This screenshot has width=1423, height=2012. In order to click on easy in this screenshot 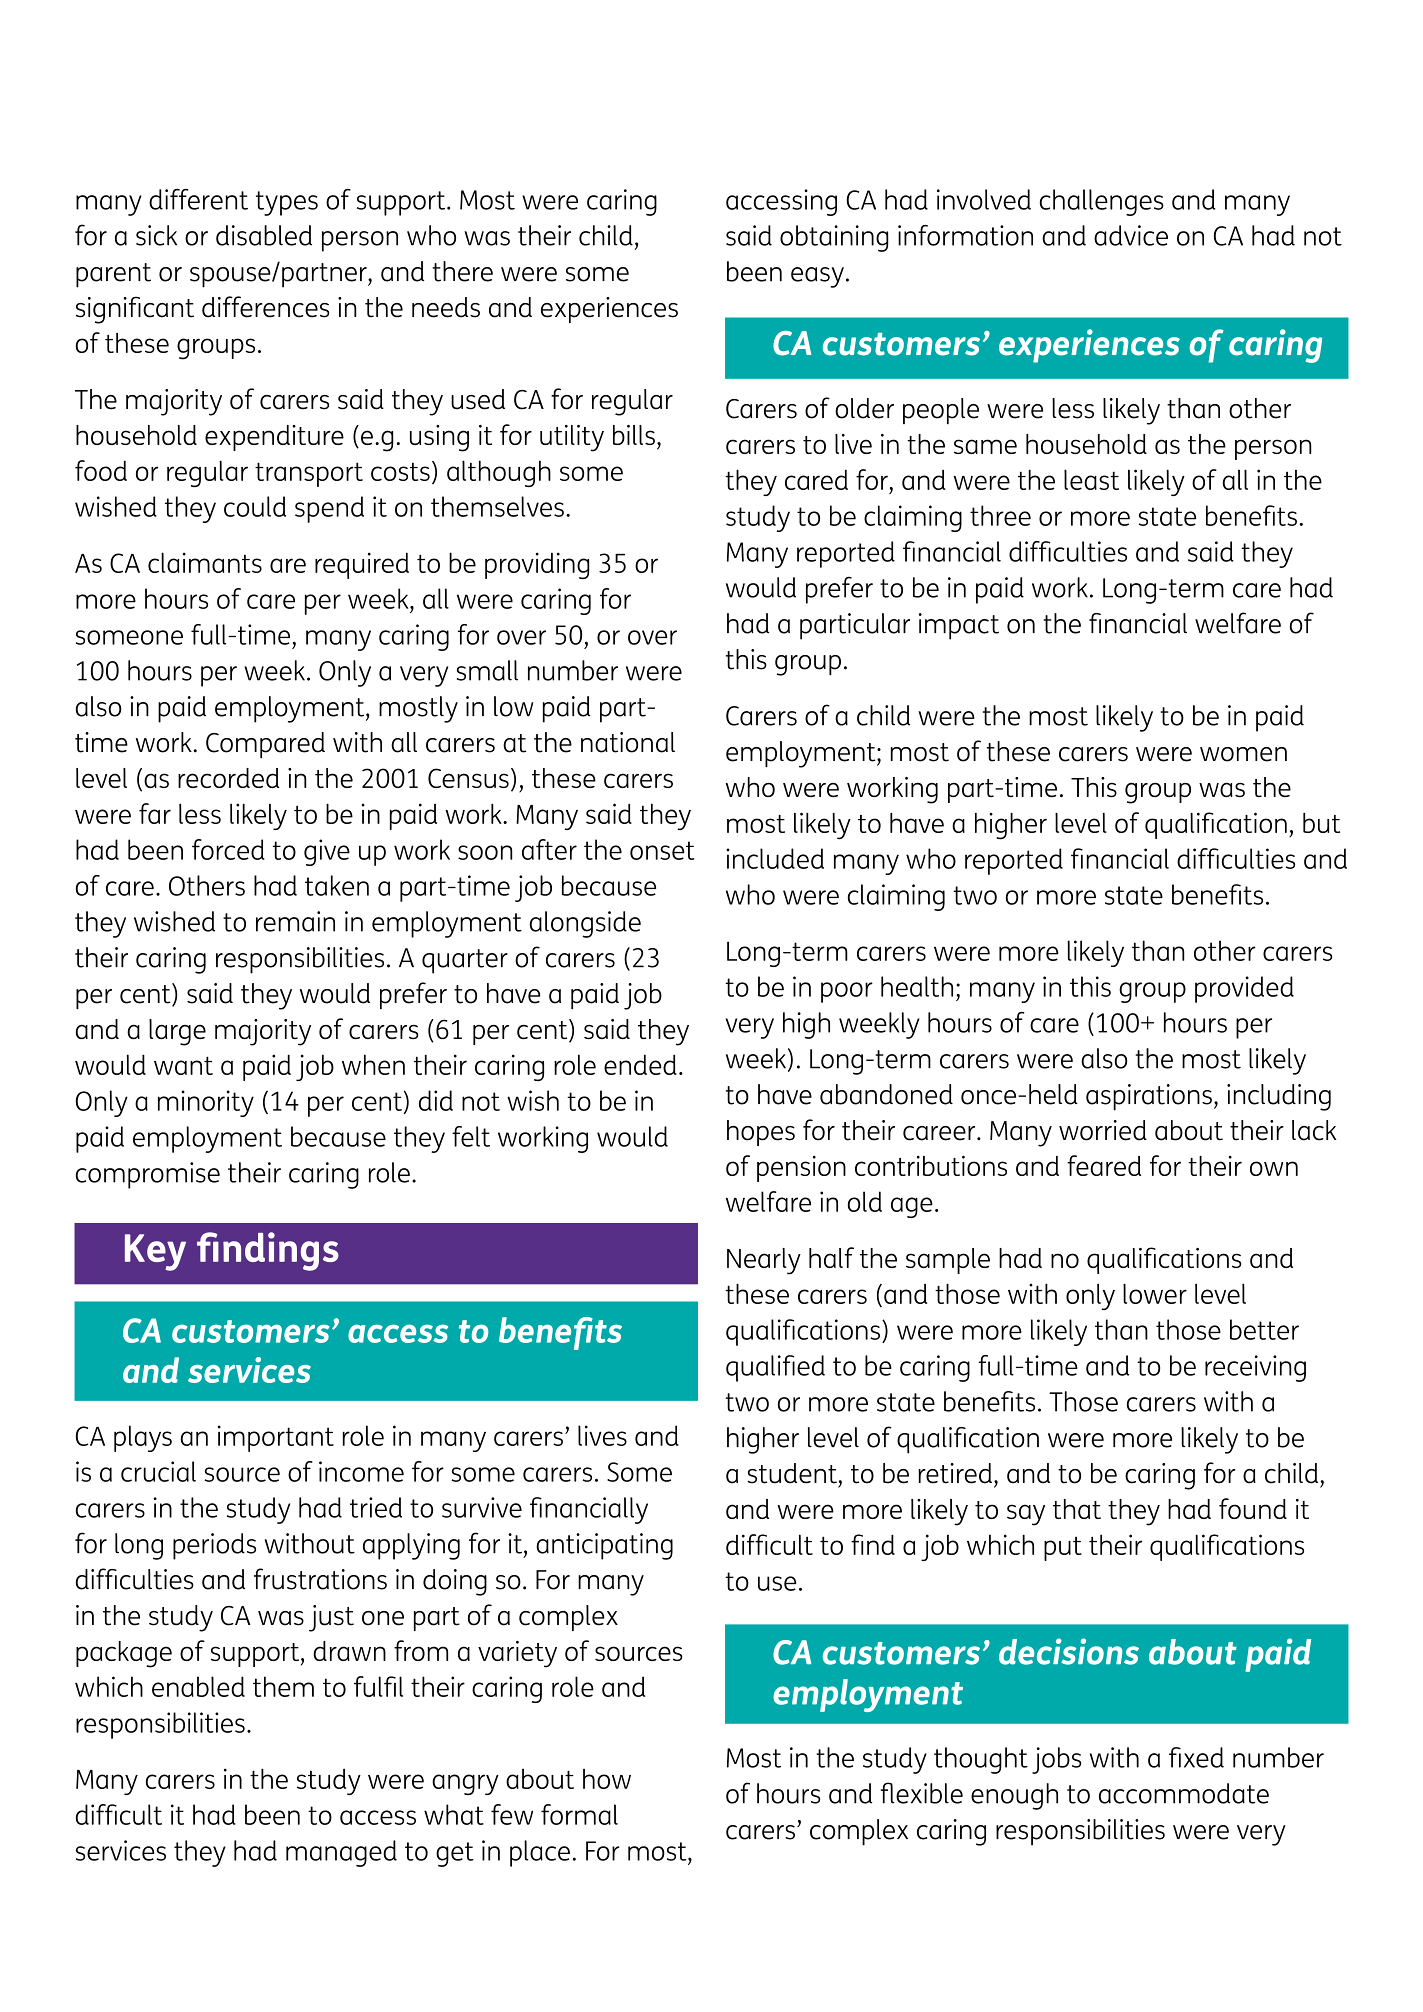, I will do `click(817, 277)`.
